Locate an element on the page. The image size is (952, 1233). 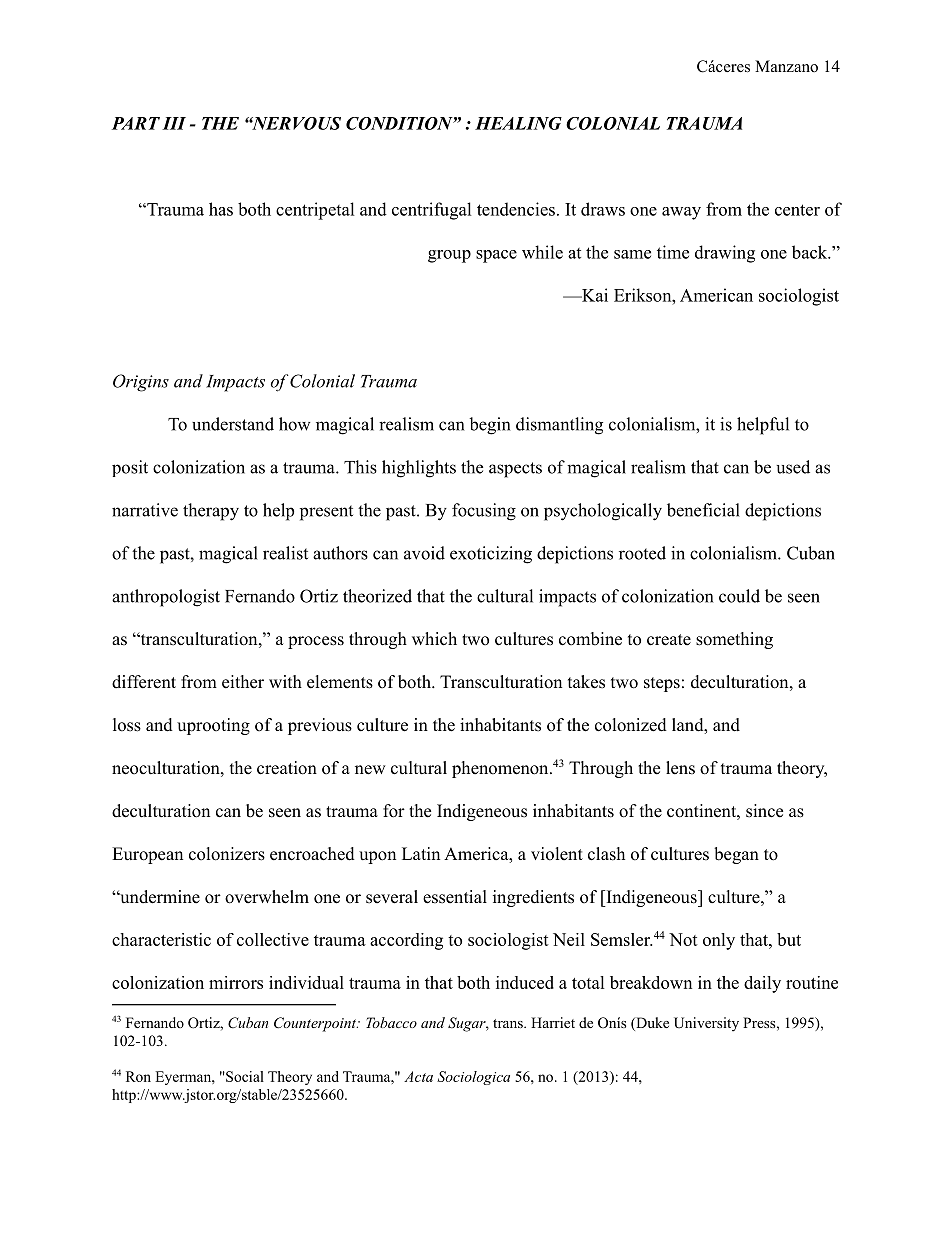
could is located at coordinates (739, 596).
